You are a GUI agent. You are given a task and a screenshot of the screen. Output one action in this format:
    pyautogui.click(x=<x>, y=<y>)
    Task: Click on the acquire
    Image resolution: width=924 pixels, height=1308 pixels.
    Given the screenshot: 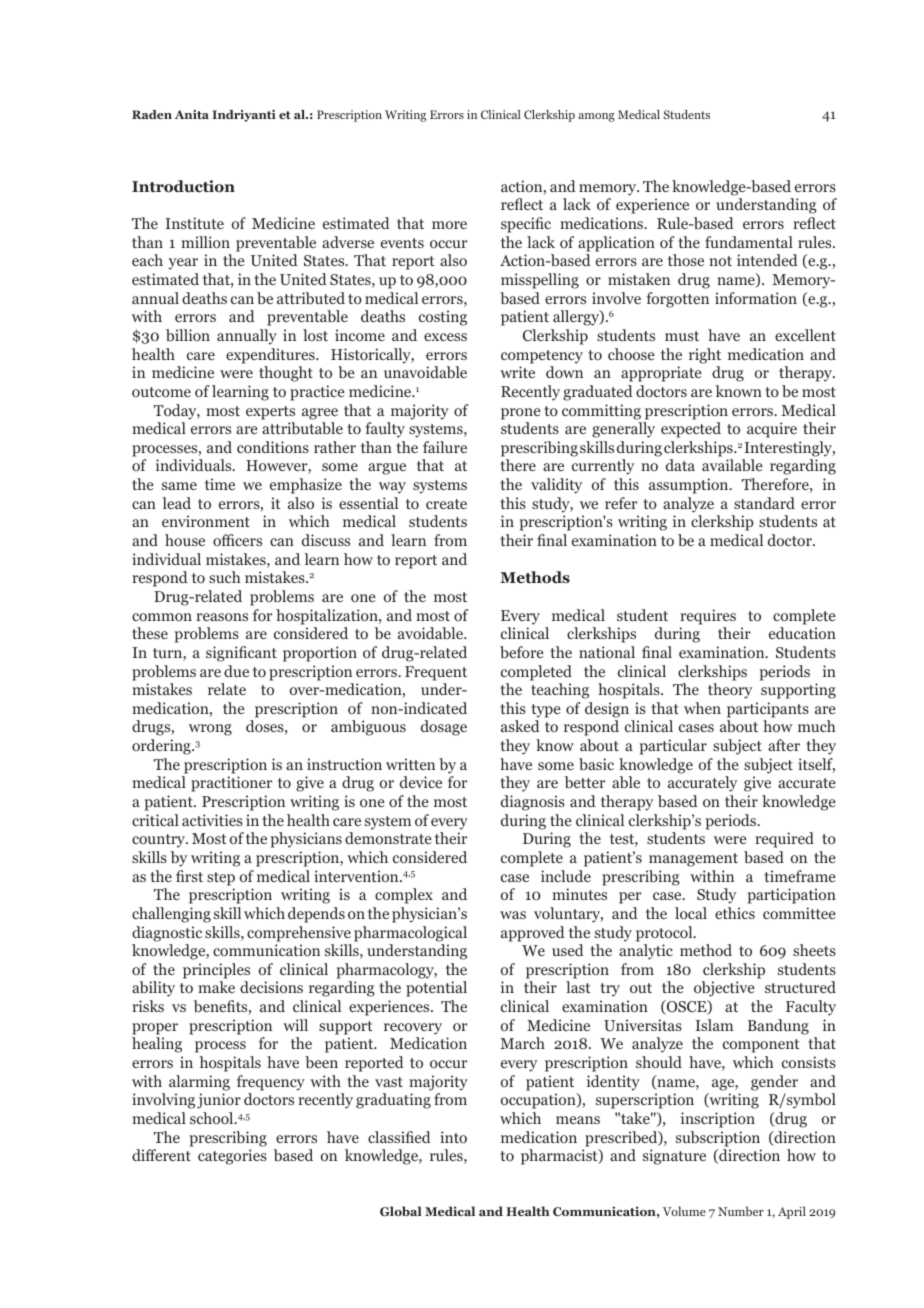 What is the action you would take?
    pyautogui.click(x=772, y=430)
